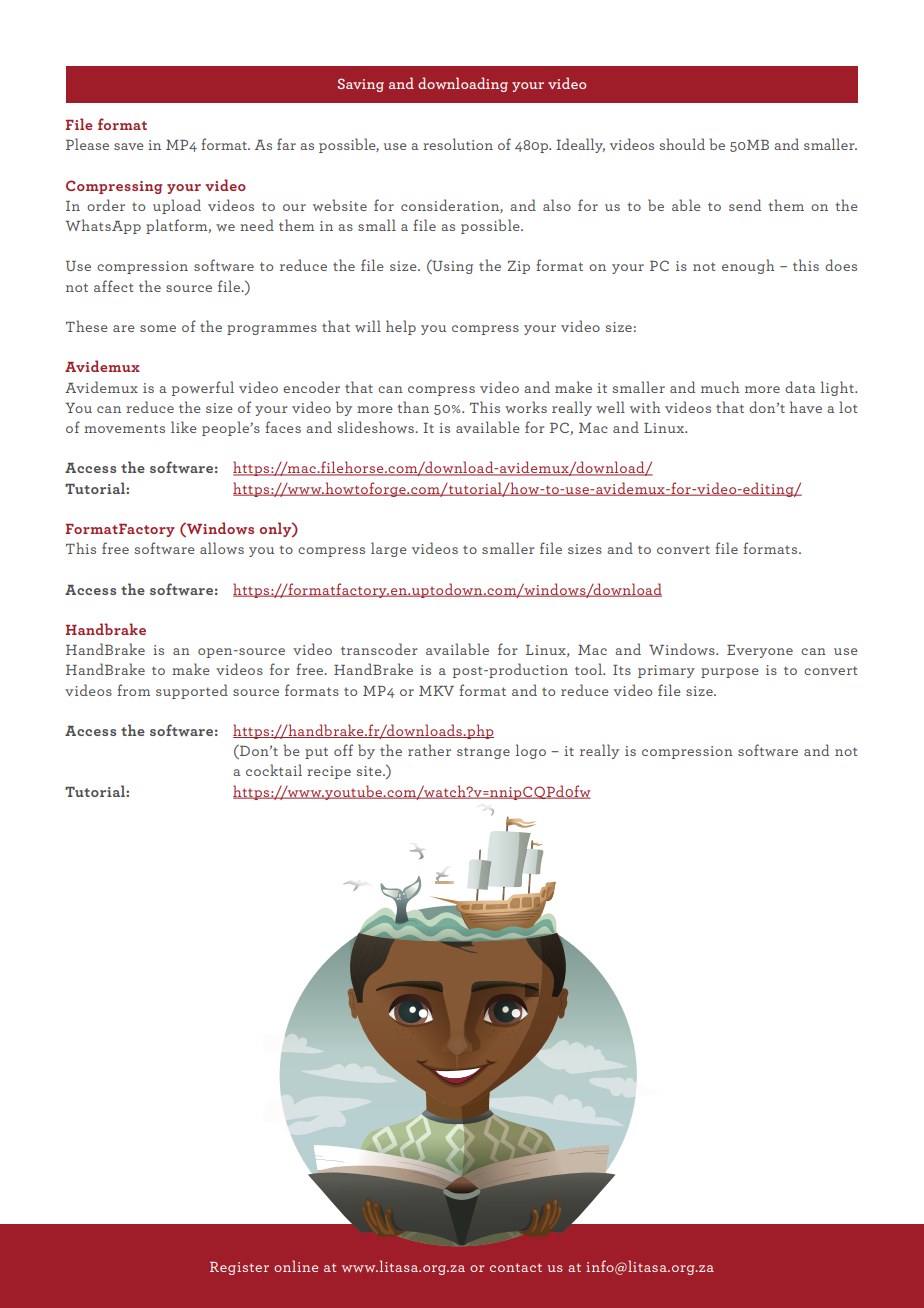 The width and height of the image is (924, 1308). I want to click on strange, so click(483, 753).
